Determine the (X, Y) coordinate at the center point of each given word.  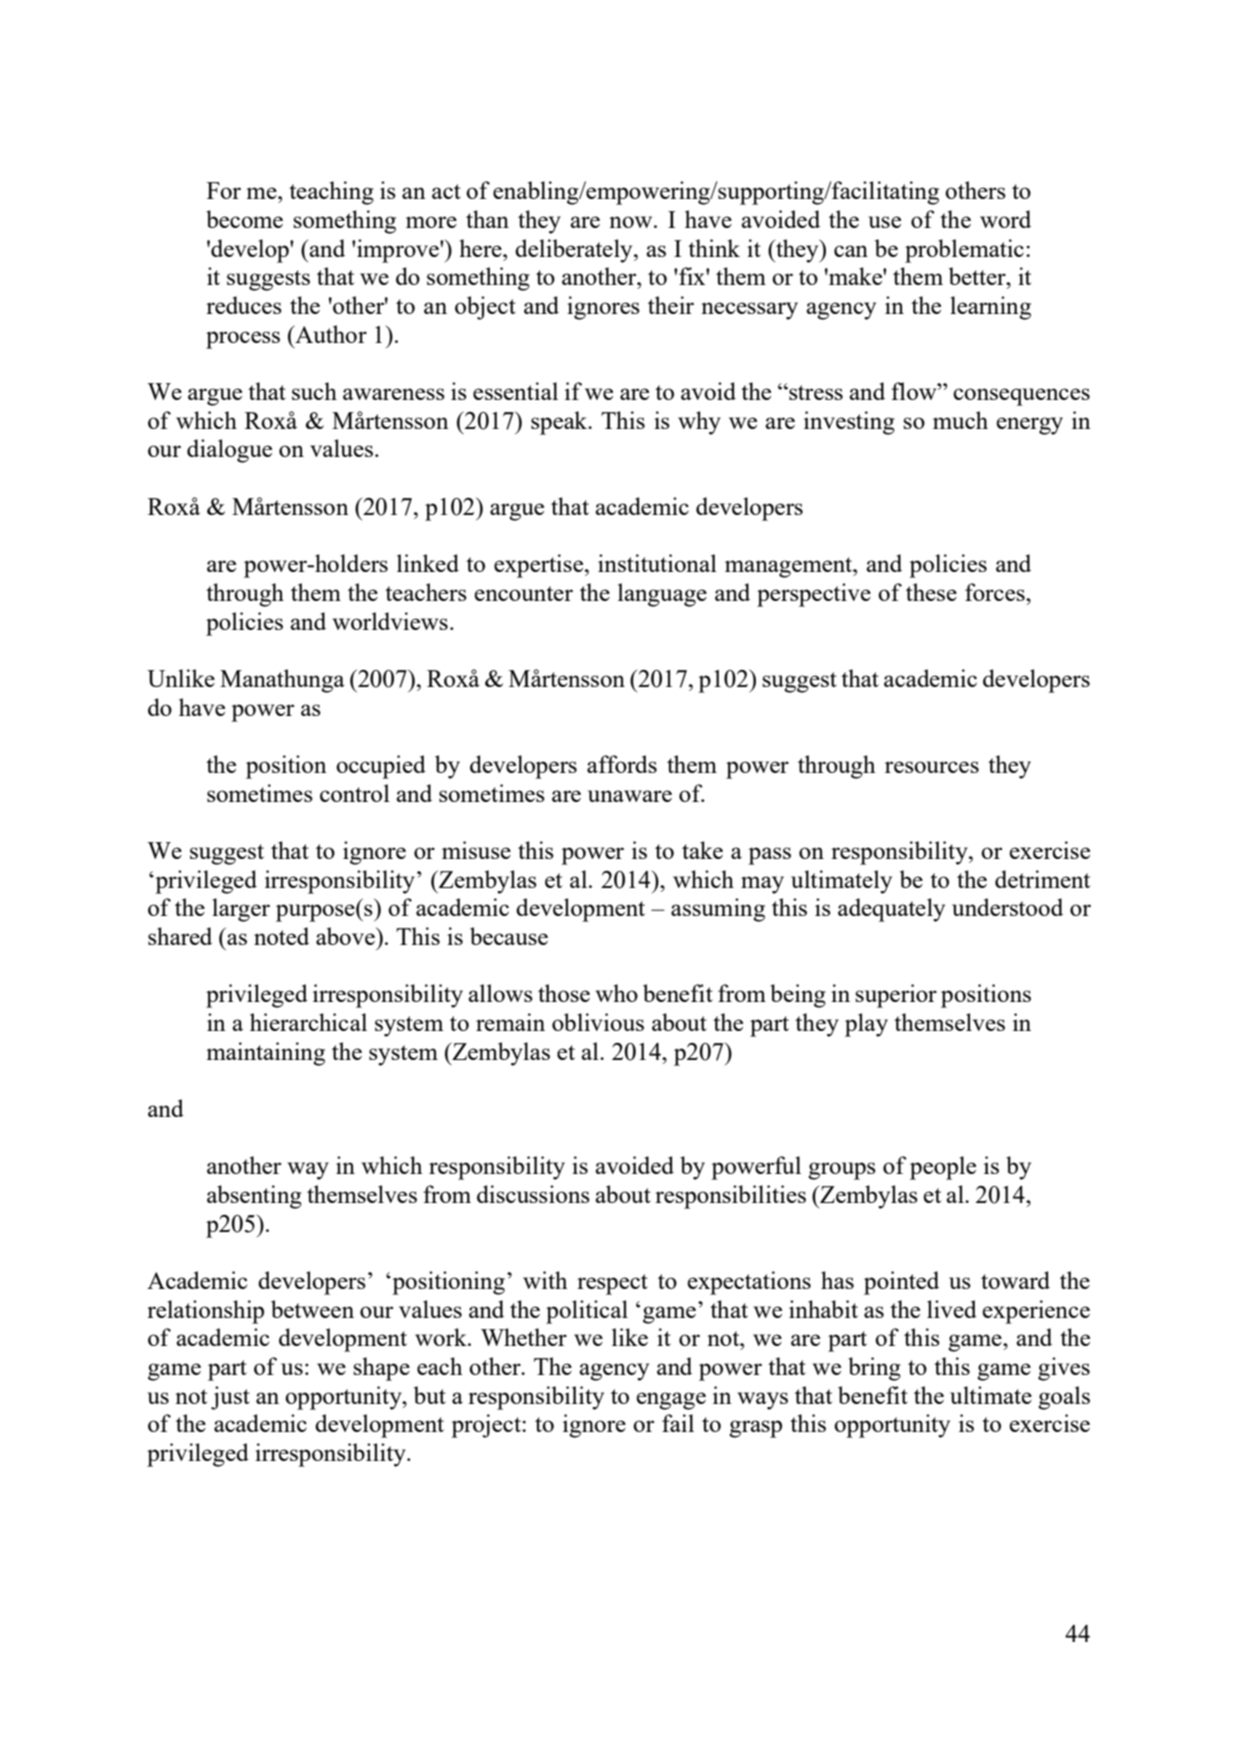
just (230, 1398)
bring (874, 1369)
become (244, 219)
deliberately (575, 251)
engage (671, 1401)
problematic (964, 251)
